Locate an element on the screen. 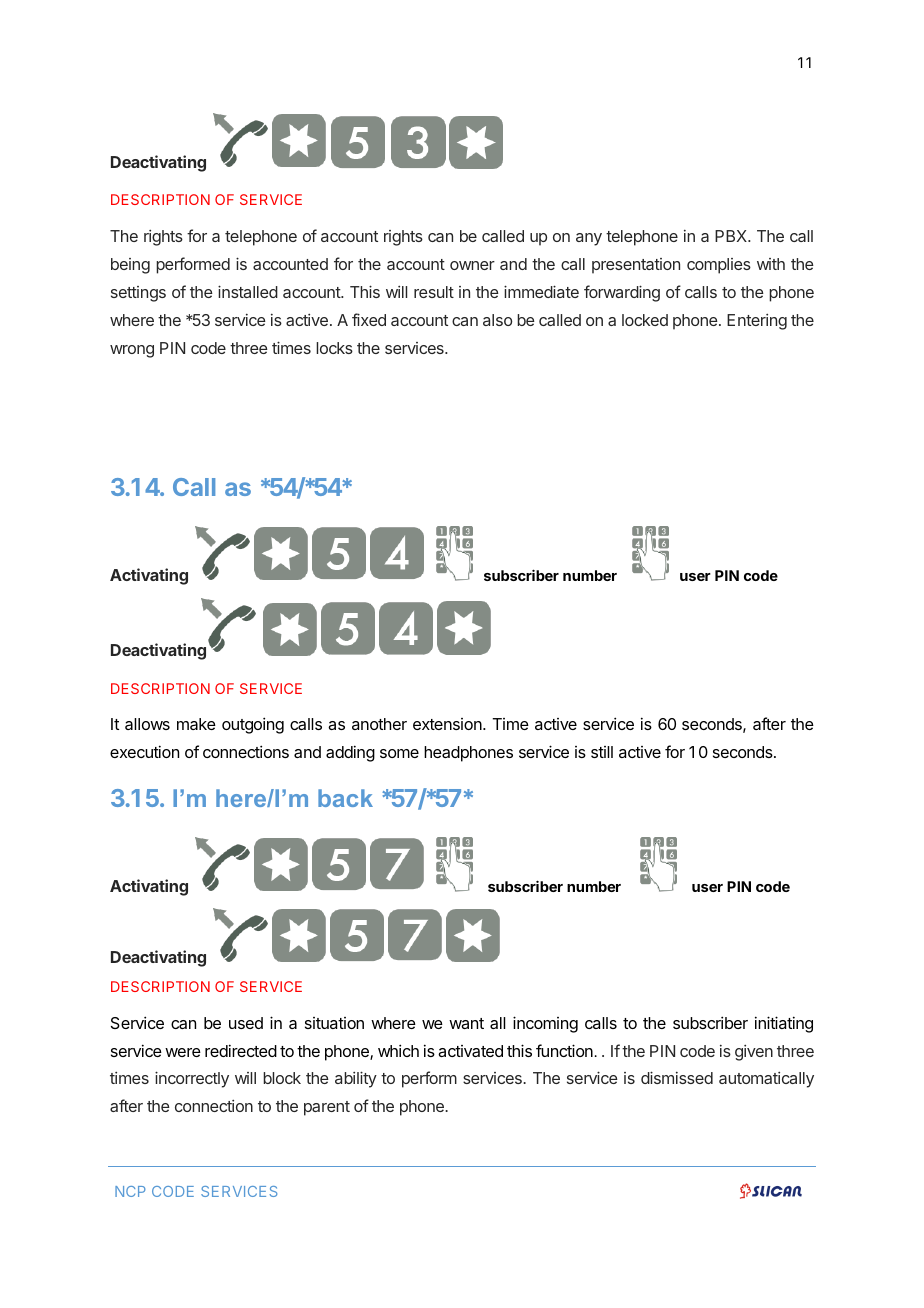 This screenshot has height=1308, width=924. NCP is located at coordinates (130, 1191).
